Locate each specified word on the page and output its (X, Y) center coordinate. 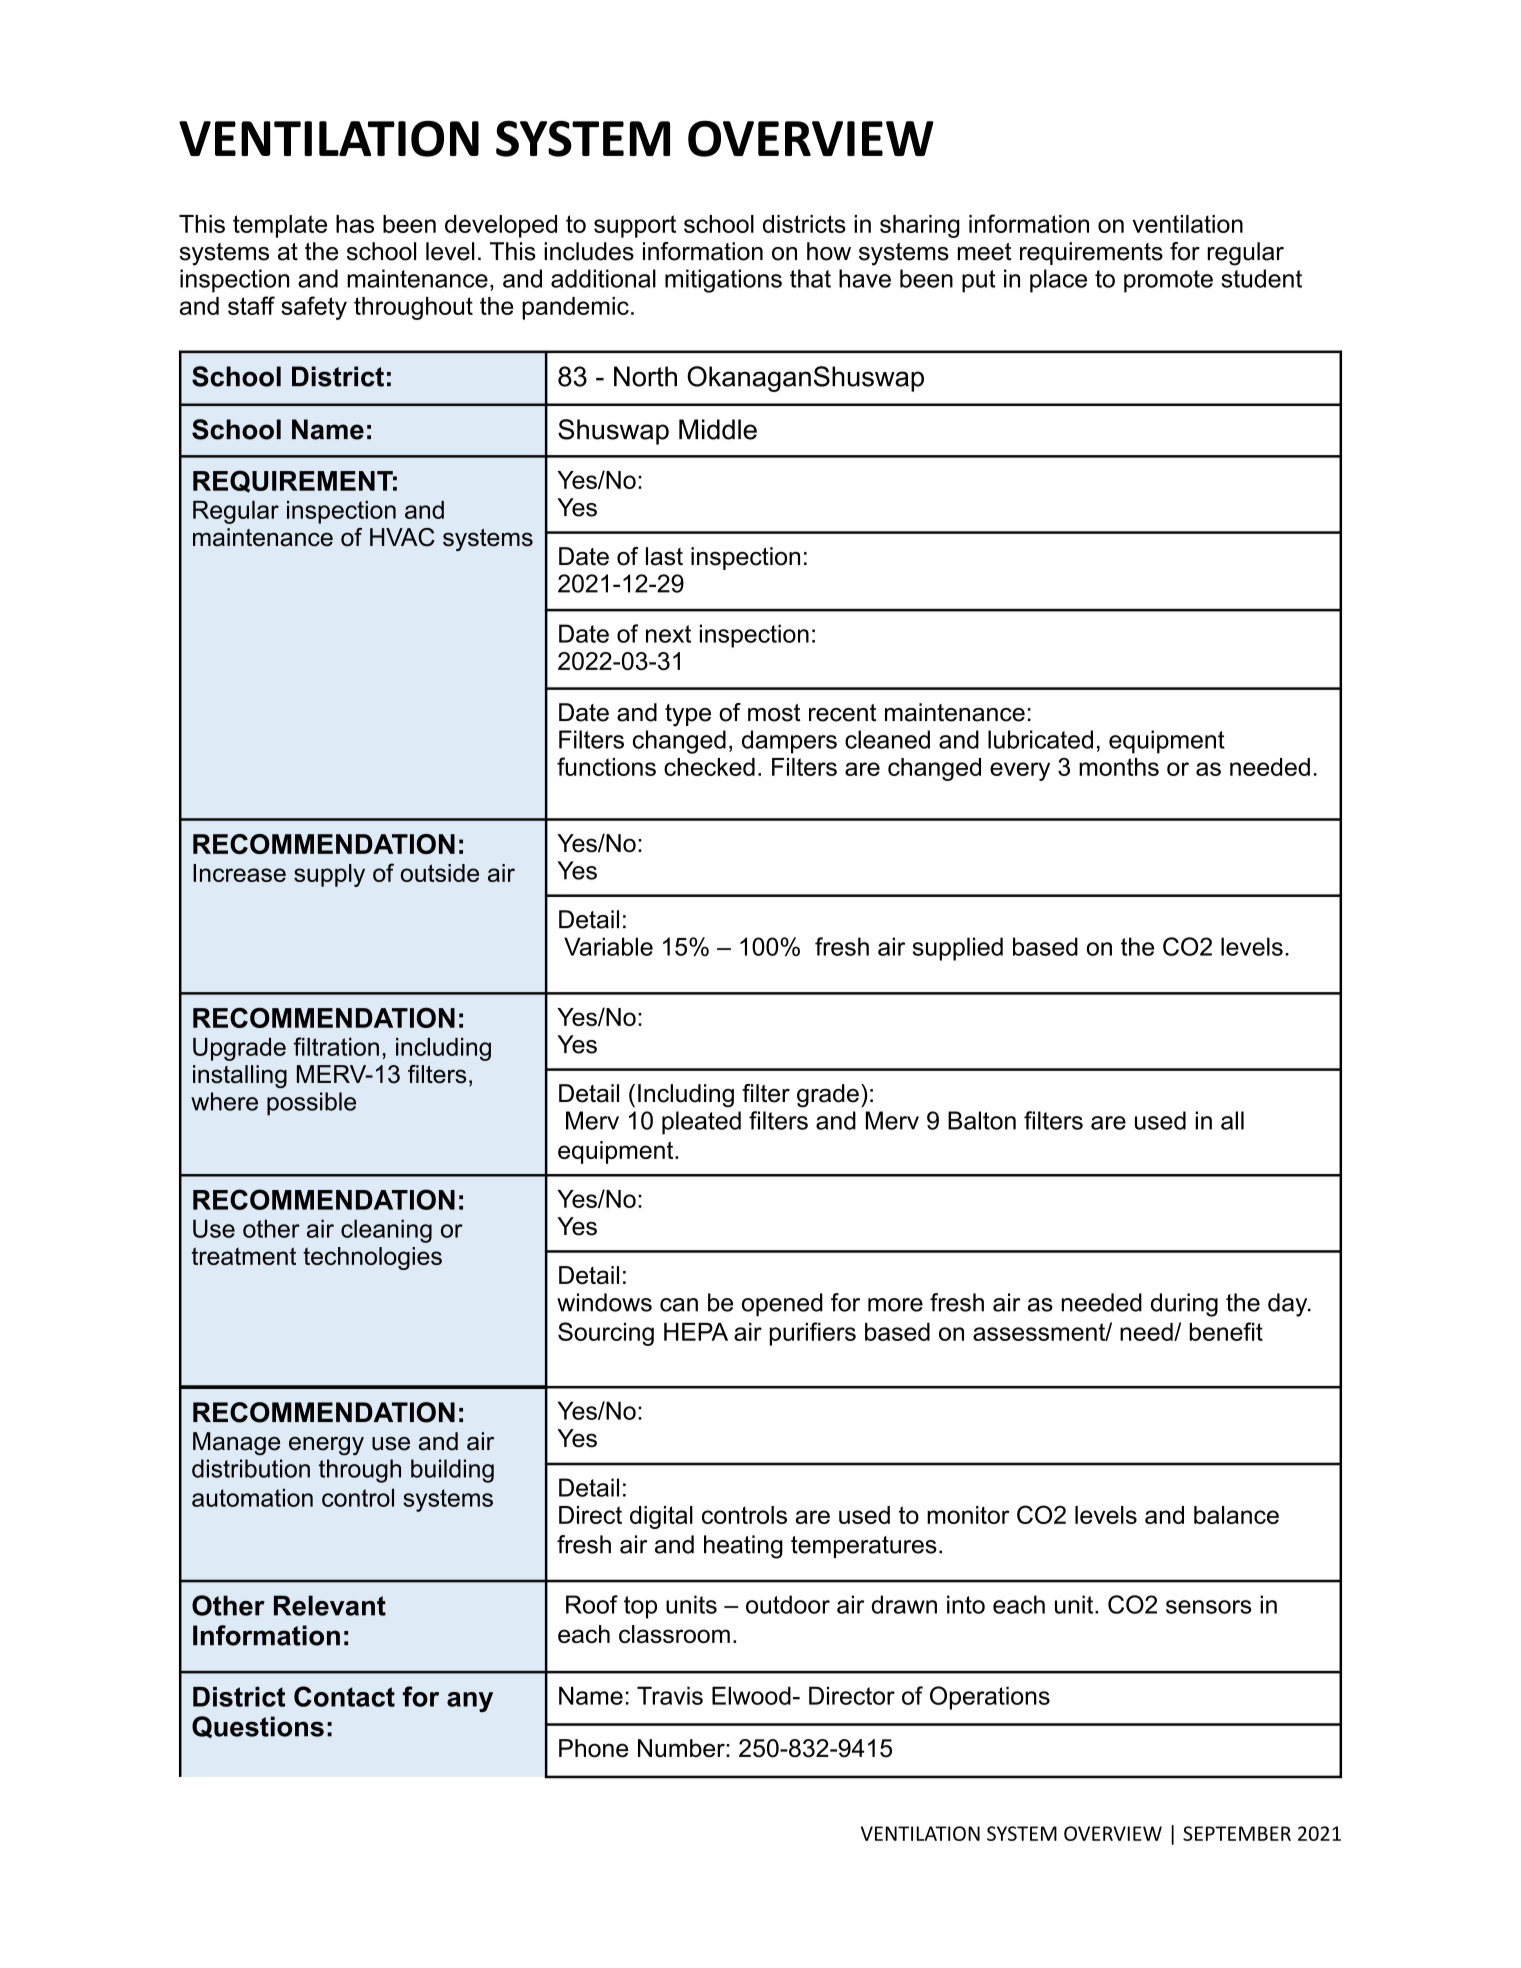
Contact (344, 1696)
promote (1168, 281)
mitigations (723, 281)
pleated (701, 1123)
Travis (670, 1695)
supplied (958, 949)
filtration (336, 1046)
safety (314, 308)
